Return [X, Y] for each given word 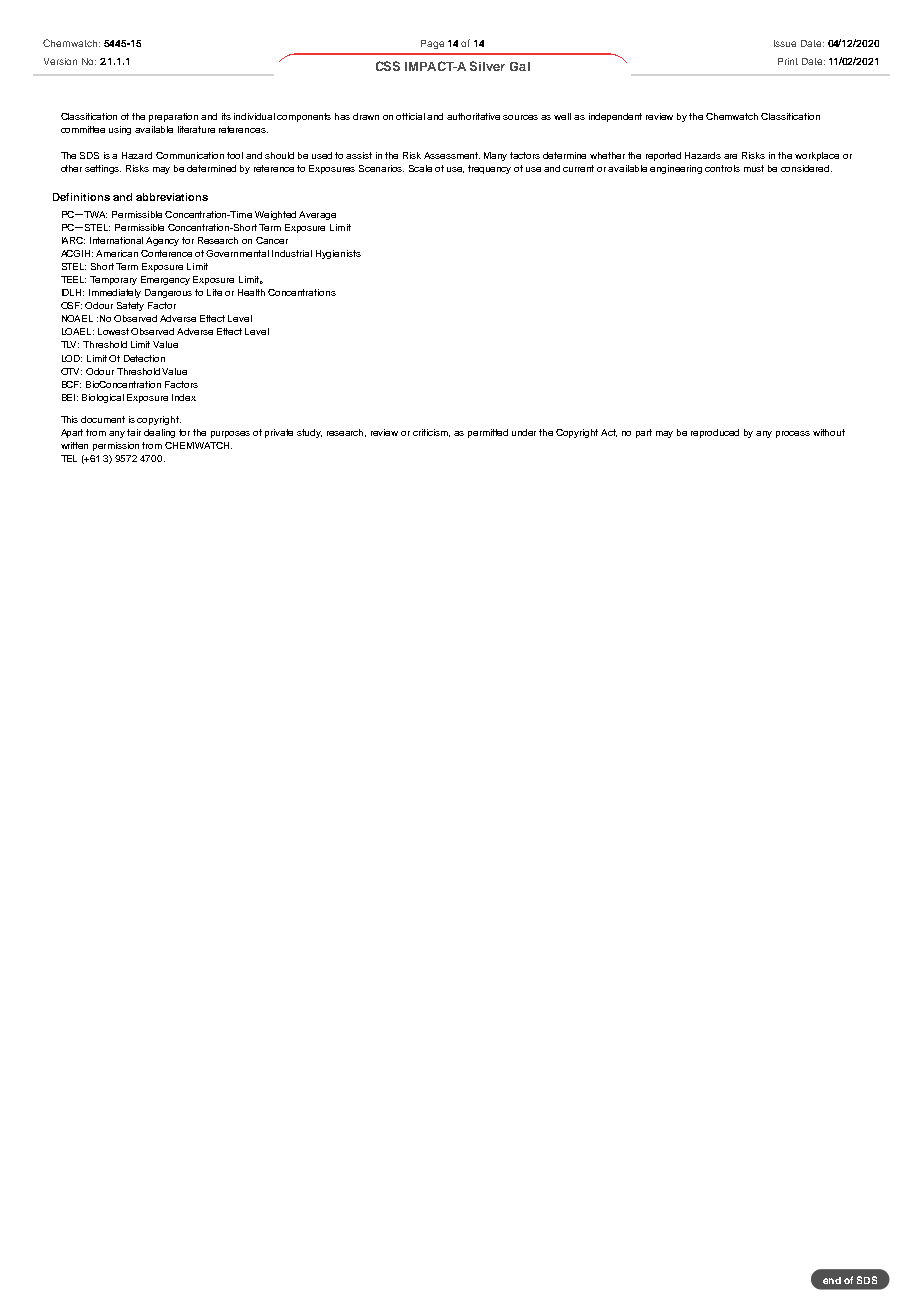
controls [722, 168]
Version [60, 61]
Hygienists [338, 254]
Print [788, 61]
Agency [162, 241]
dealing [159, 433]
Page [432, 44]
